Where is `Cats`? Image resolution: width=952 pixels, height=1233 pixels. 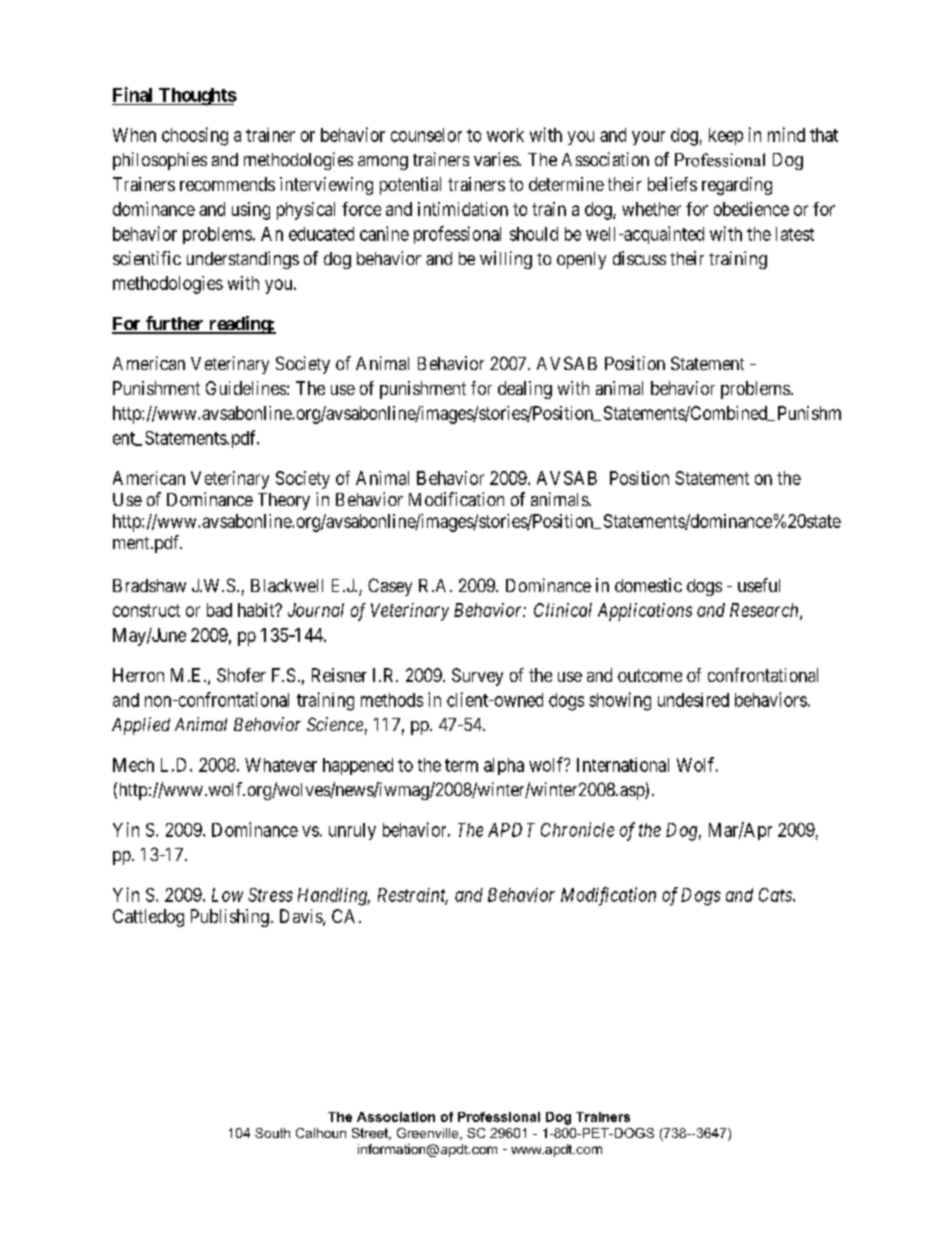
Cats is located at coordinates (776, 895).
